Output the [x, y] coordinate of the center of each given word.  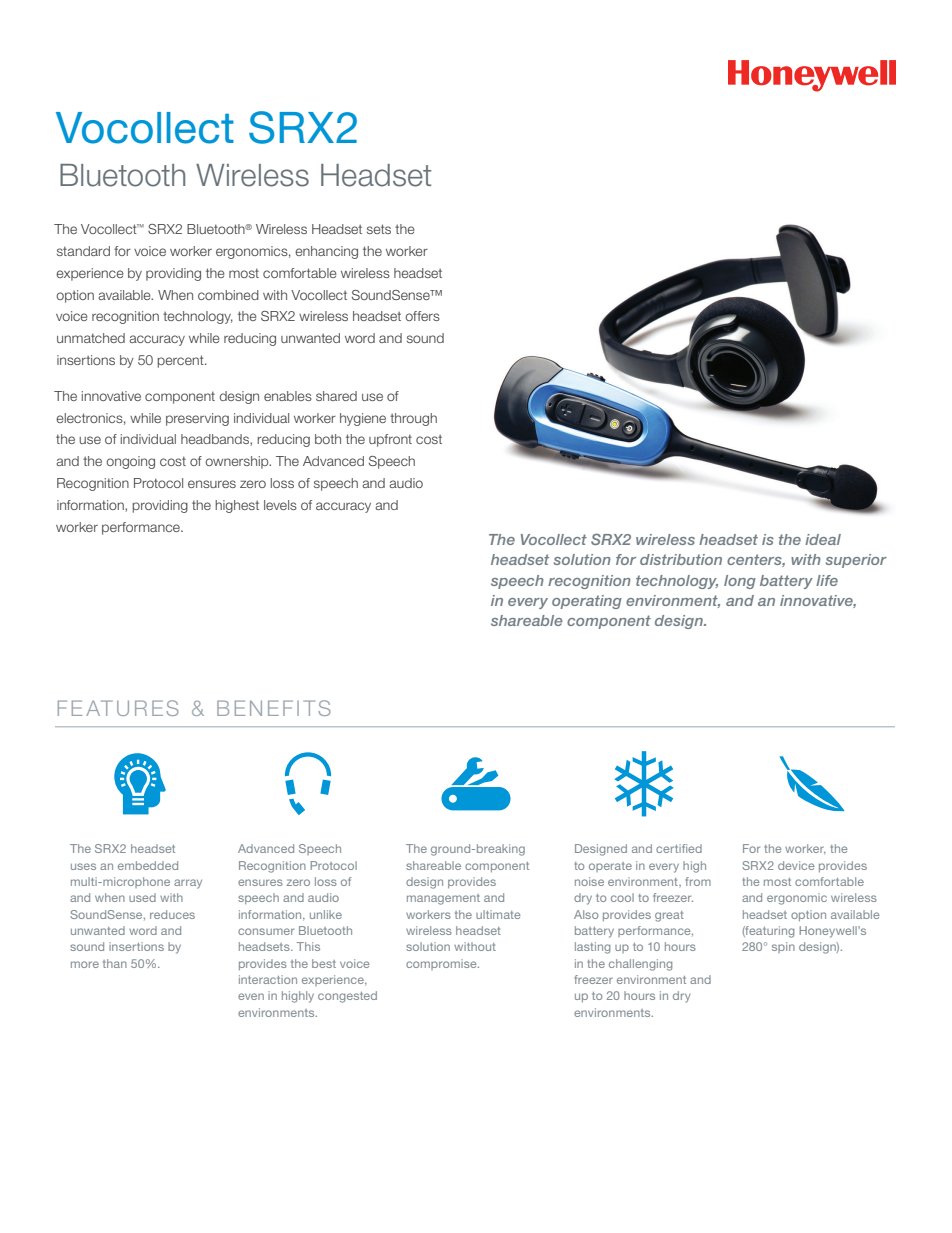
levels [280, 505]
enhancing [326, 252]
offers [422, 316]
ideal [823, 539]
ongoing [130, 462]
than [115, 963]
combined [228, 295]
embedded [148, 865]
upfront [390, 440]
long [740, 582]
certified [679, 848]
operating [587, 602]
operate [610, 867]
